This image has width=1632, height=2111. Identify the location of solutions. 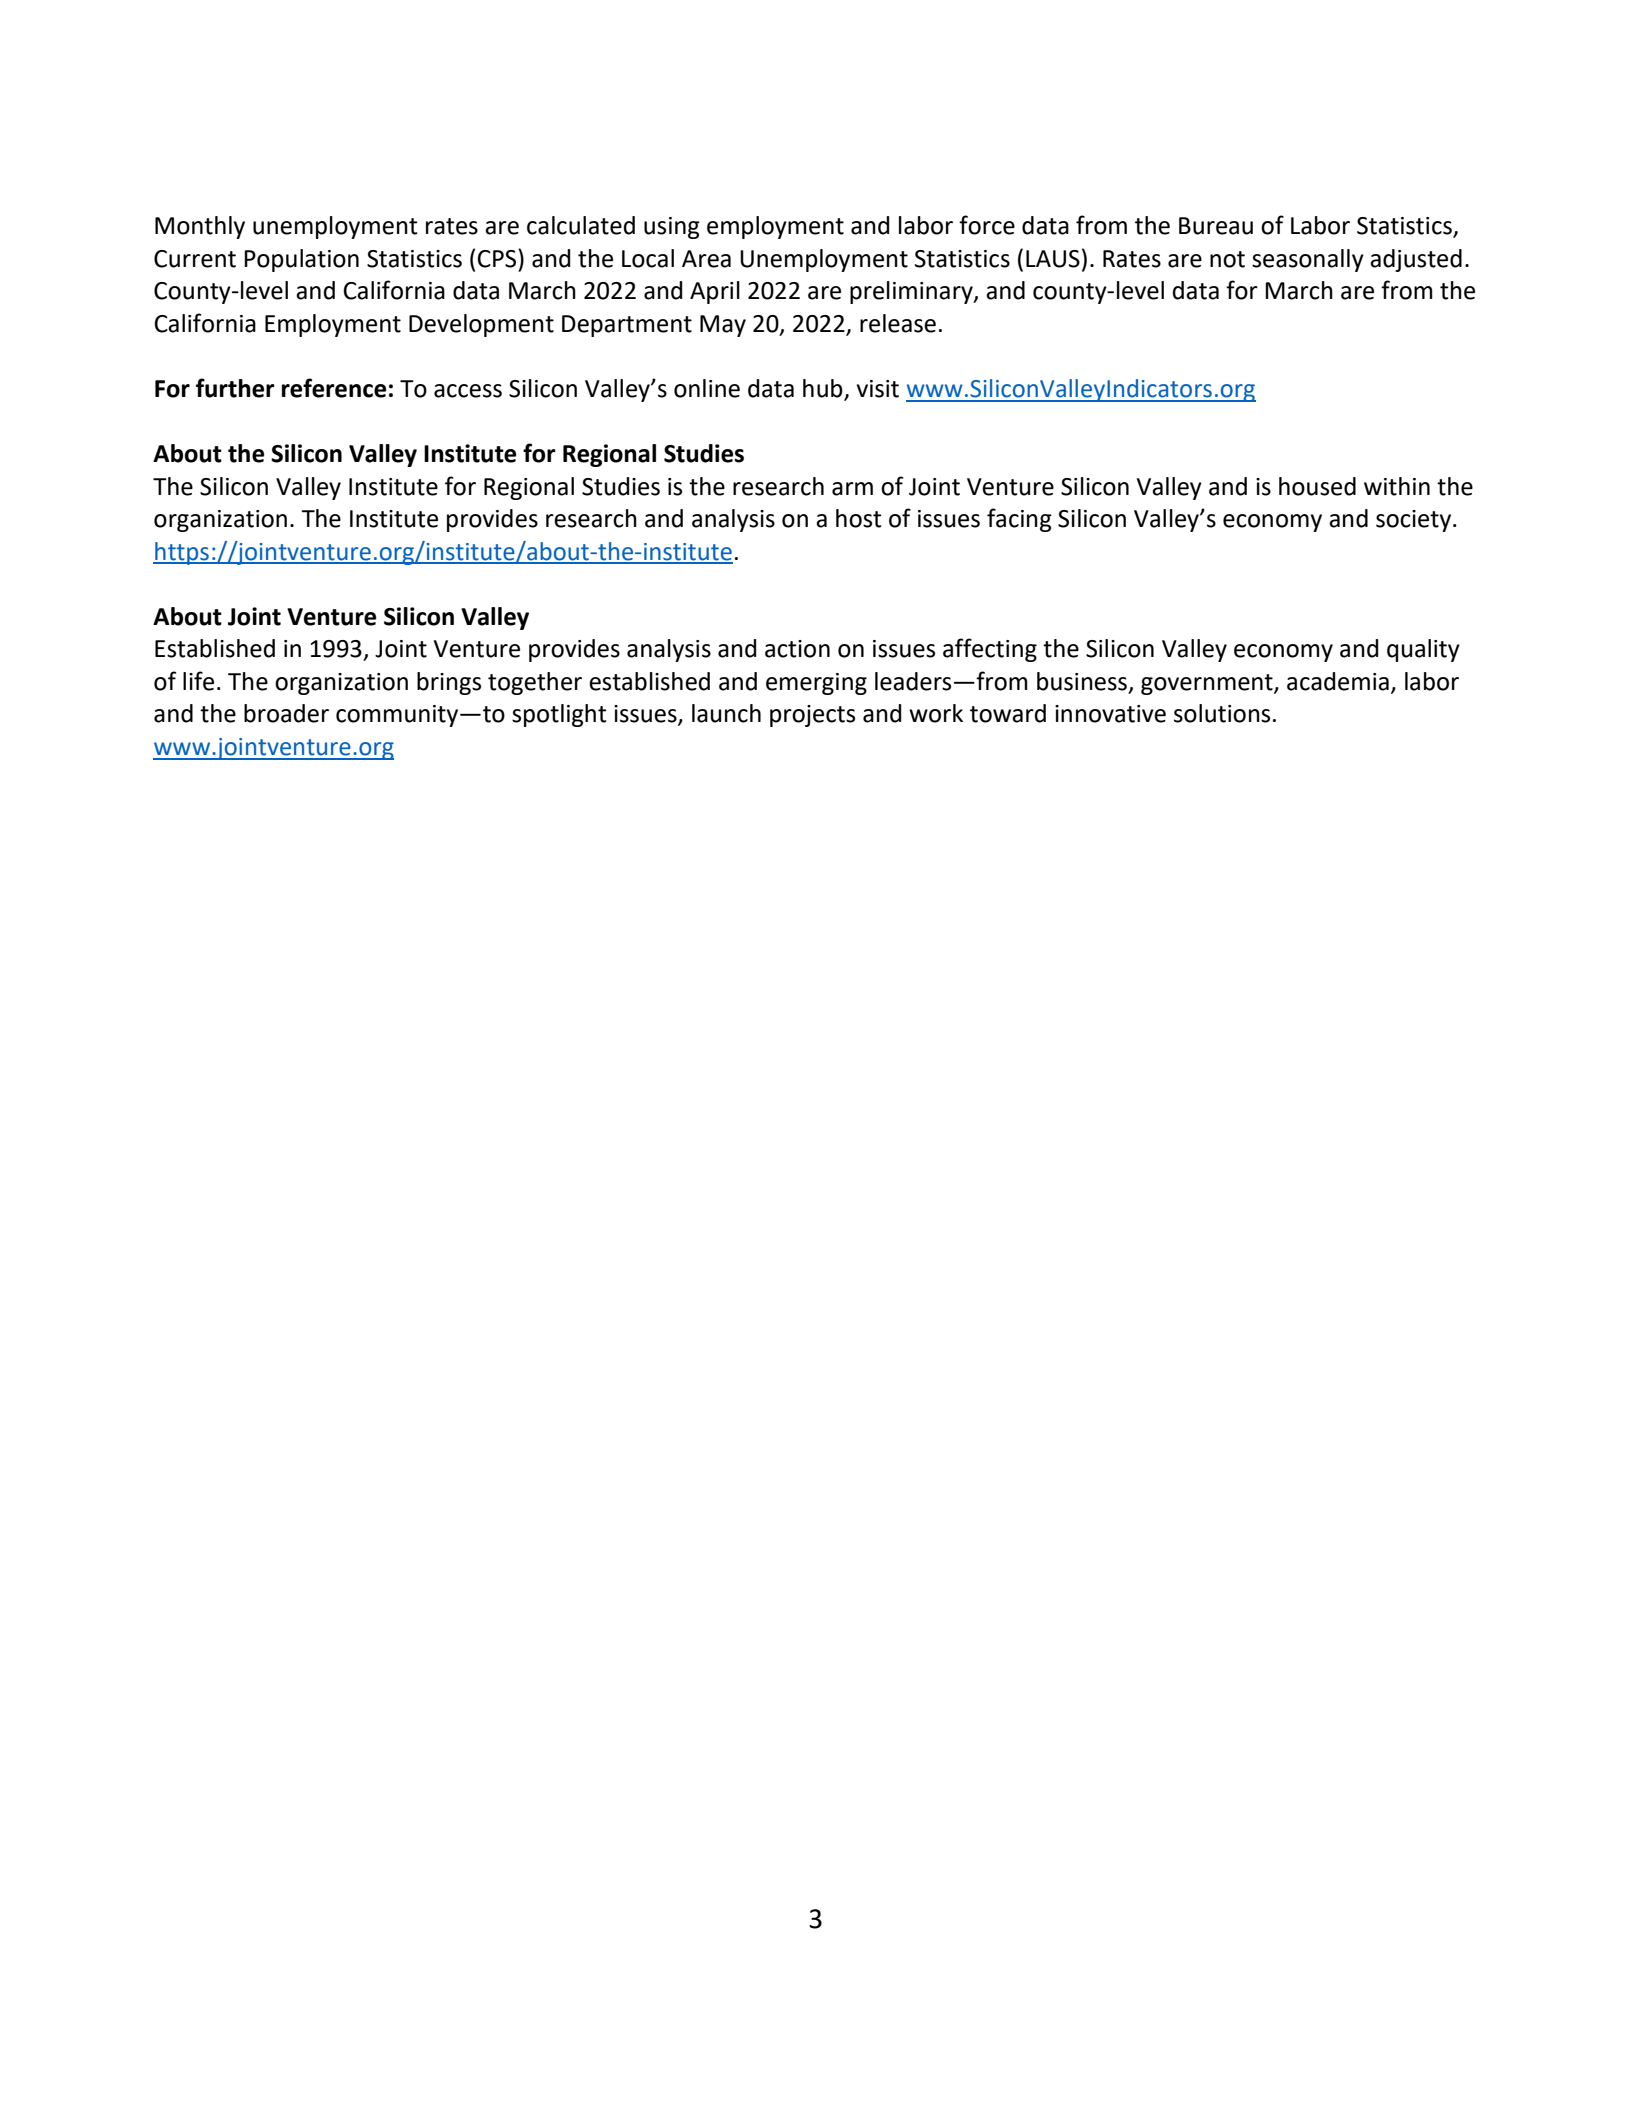
(1222, 713).
